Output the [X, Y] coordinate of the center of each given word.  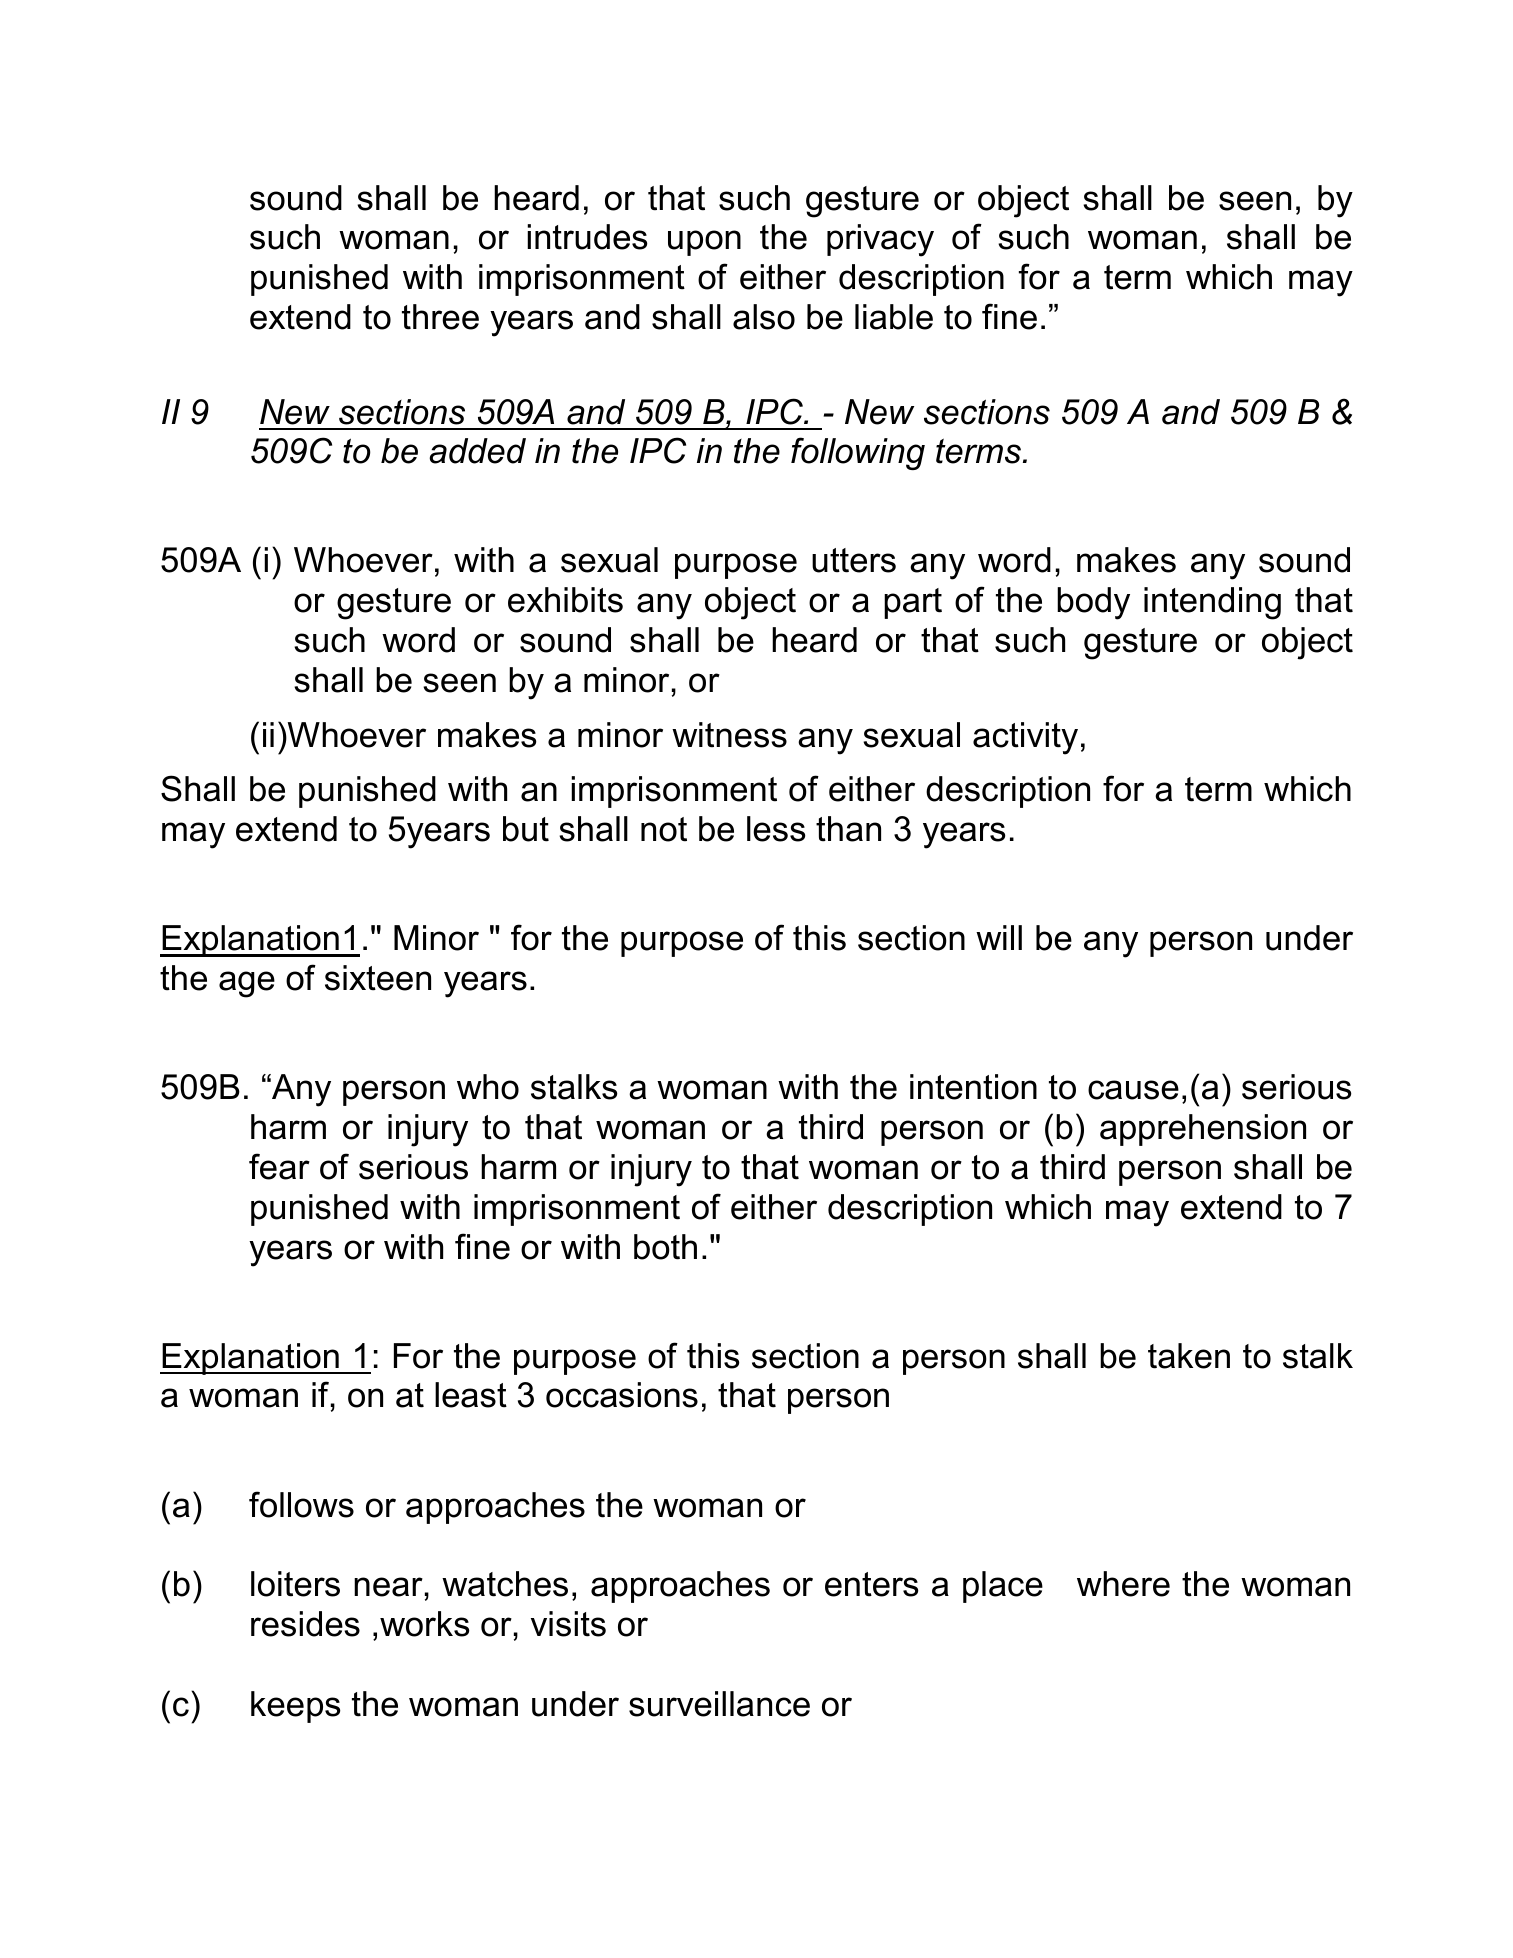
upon [704, 243]
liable [894, 317]
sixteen [378, 978]
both [665, 1247]
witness [729, 735]
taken [1189, 1356]
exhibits [565, 600]
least [471, 1395]
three [440, 317]
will [999, 937]
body [1093, 603]
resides [305, 1624]
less [776, 829]
